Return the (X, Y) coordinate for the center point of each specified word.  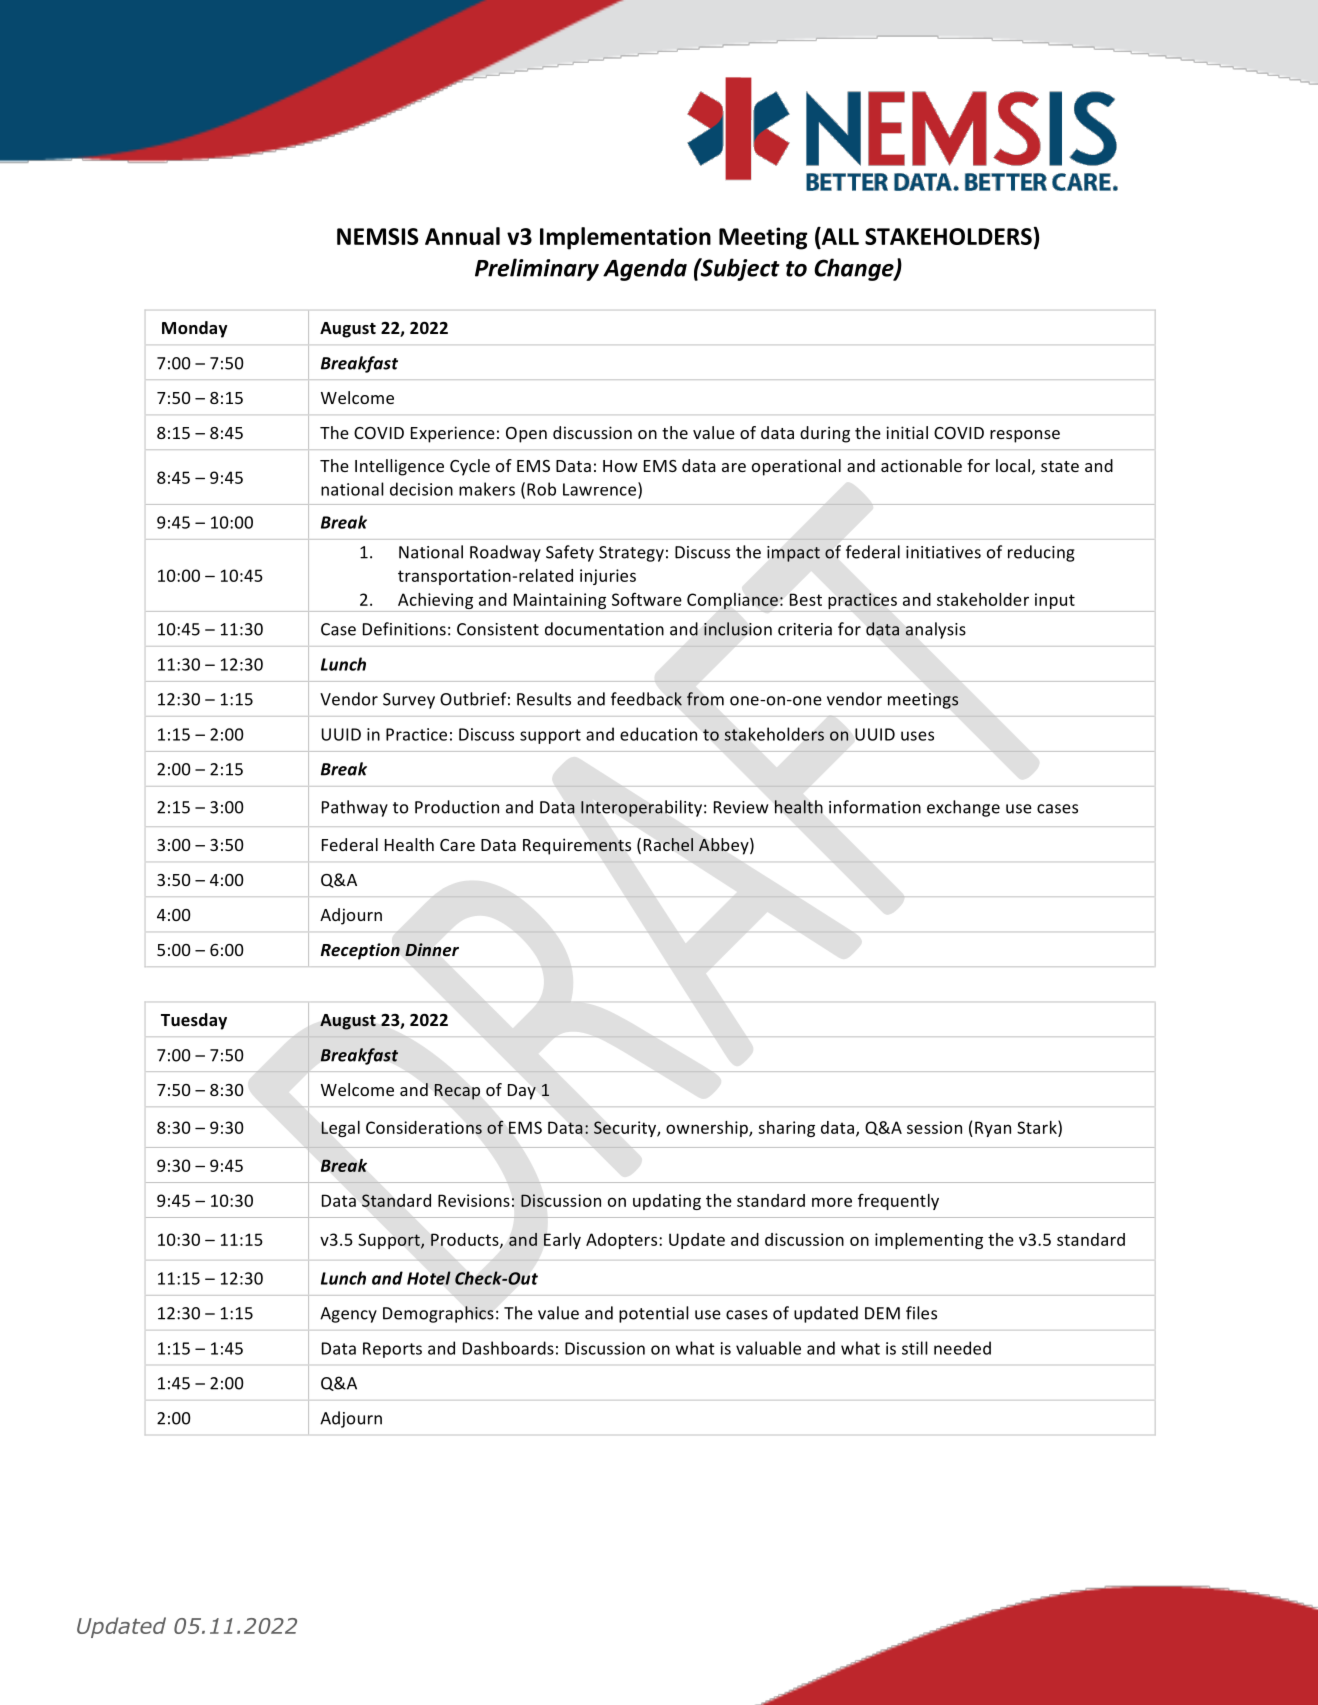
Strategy (631, 554)
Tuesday (194, 1021)
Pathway (355, 808)
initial (907, 432)
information (875, 807)
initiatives (943, 552)
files (921, 1313)
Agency (348, 1315)
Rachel (668, 844)
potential (654, 1314)
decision (421, 489)
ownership (708, 1129)
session (934, 1127)
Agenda (645, 269)
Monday (195, 329)
